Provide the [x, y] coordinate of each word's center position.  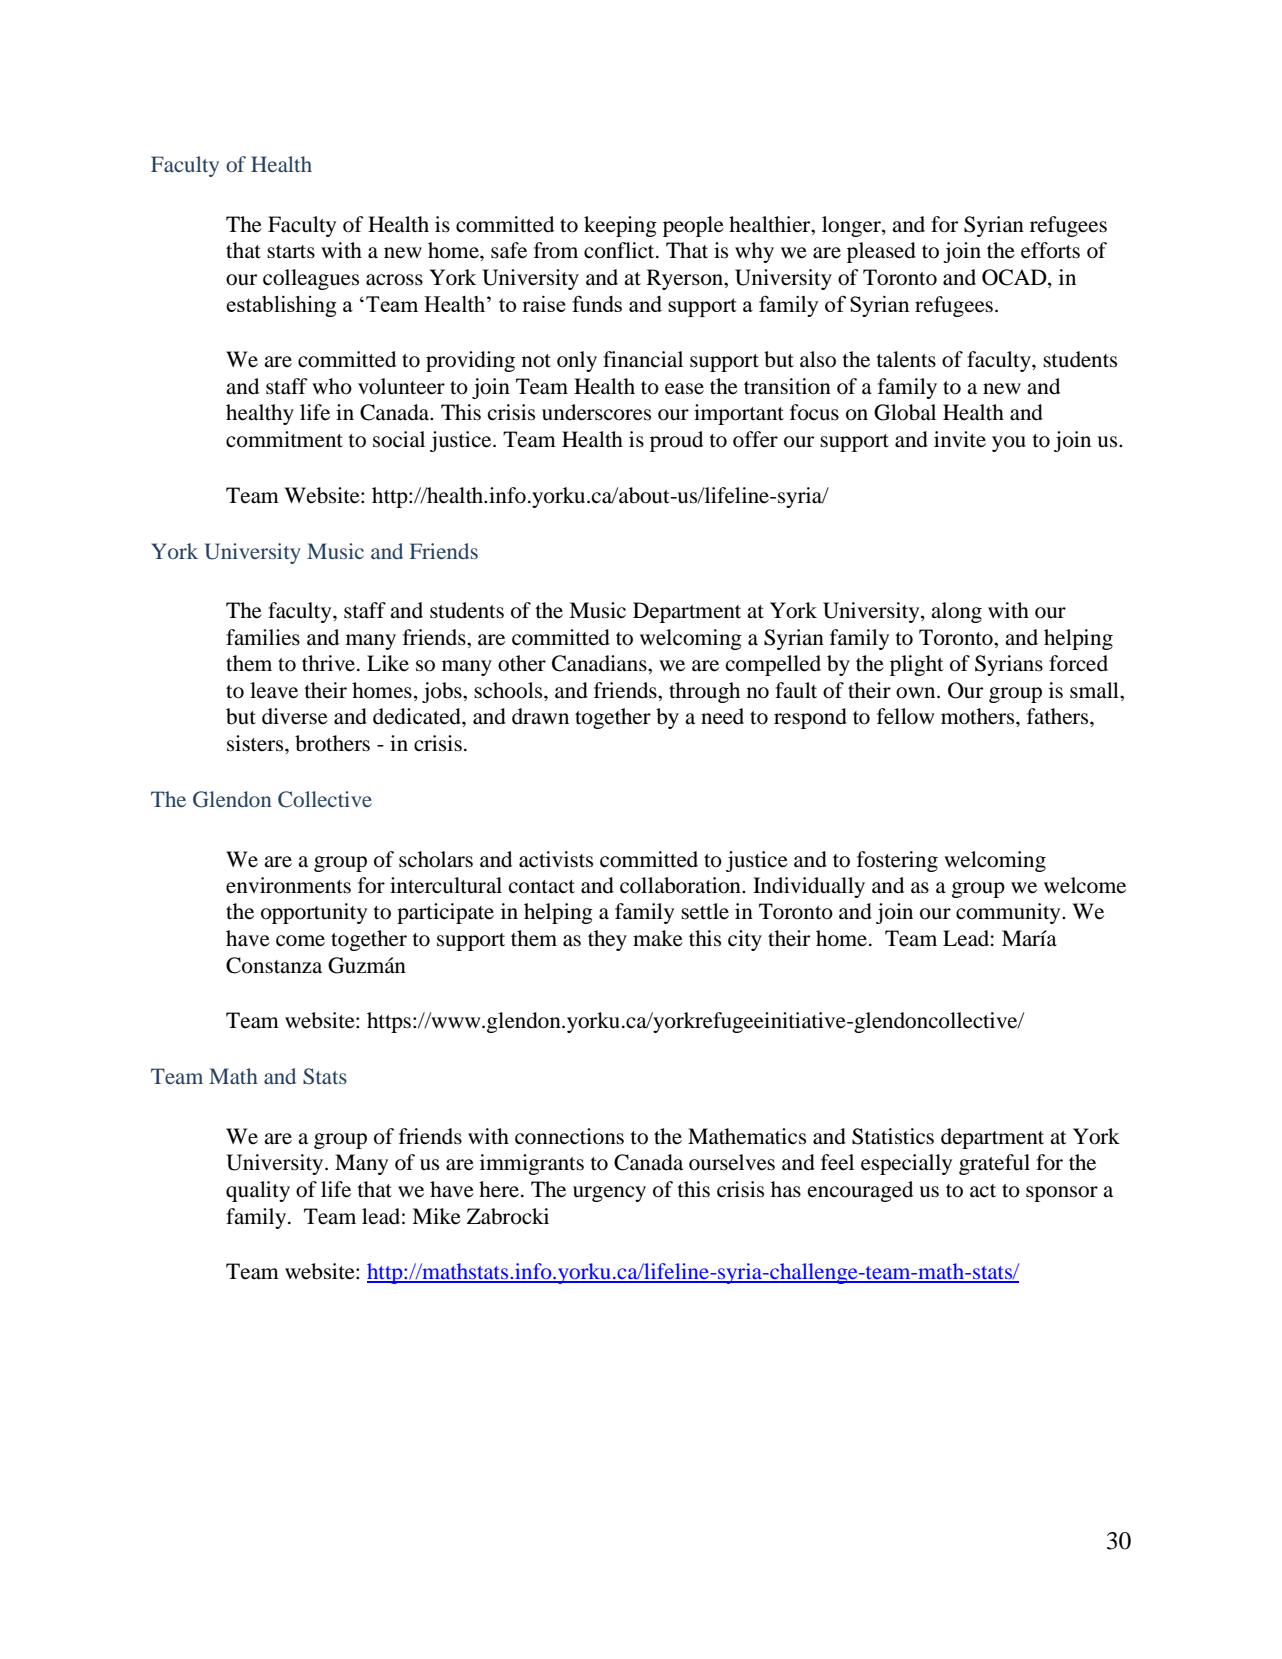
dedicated [418, 716]
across [394, 280]
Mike [436, 1216]
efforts [1050, 250]
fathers [1059, 716]
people [693, 226]
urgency [609, 1194]
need [722, 716]
